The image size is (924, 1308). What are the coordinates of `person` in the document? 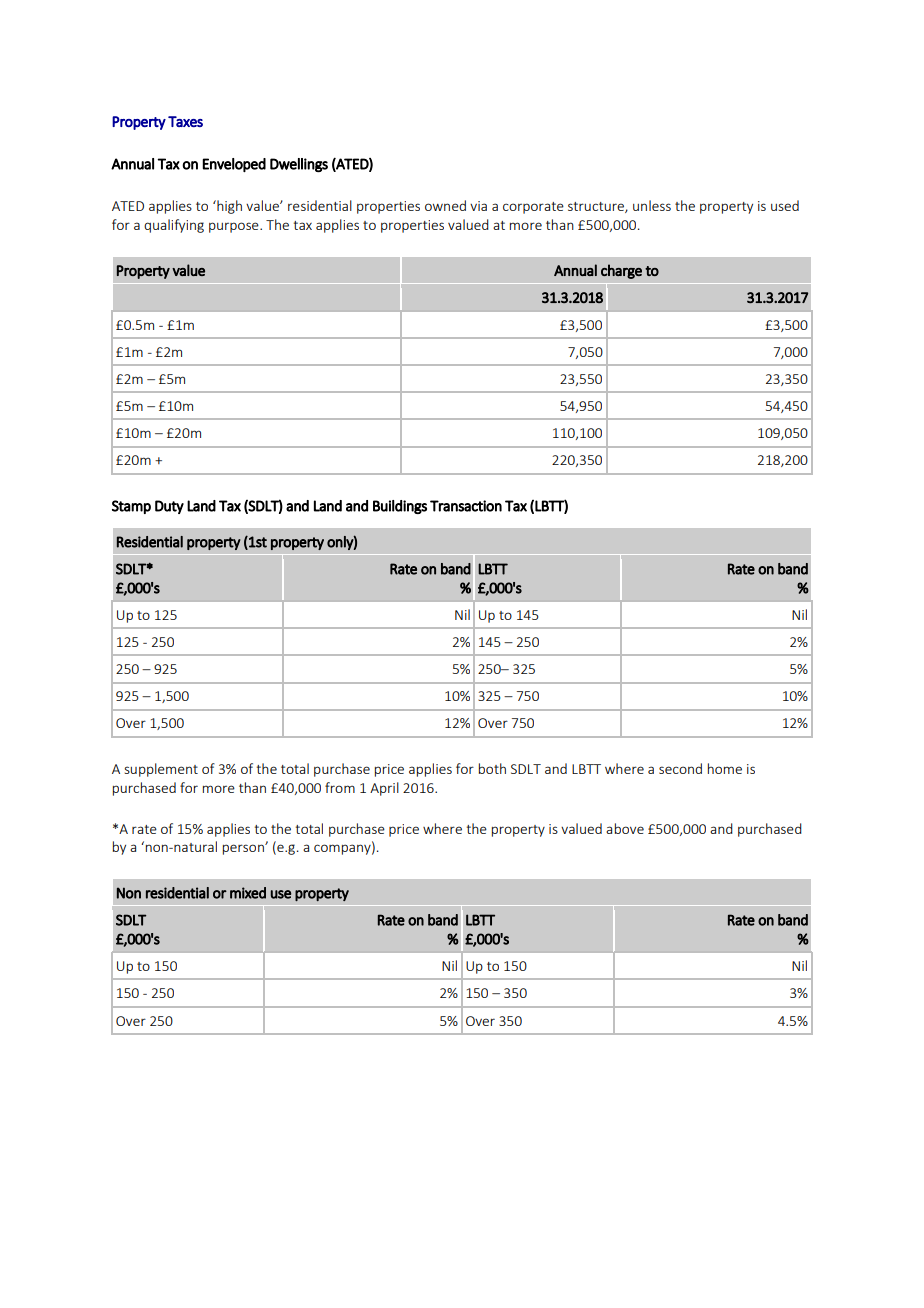 It's located at (244, 849).
